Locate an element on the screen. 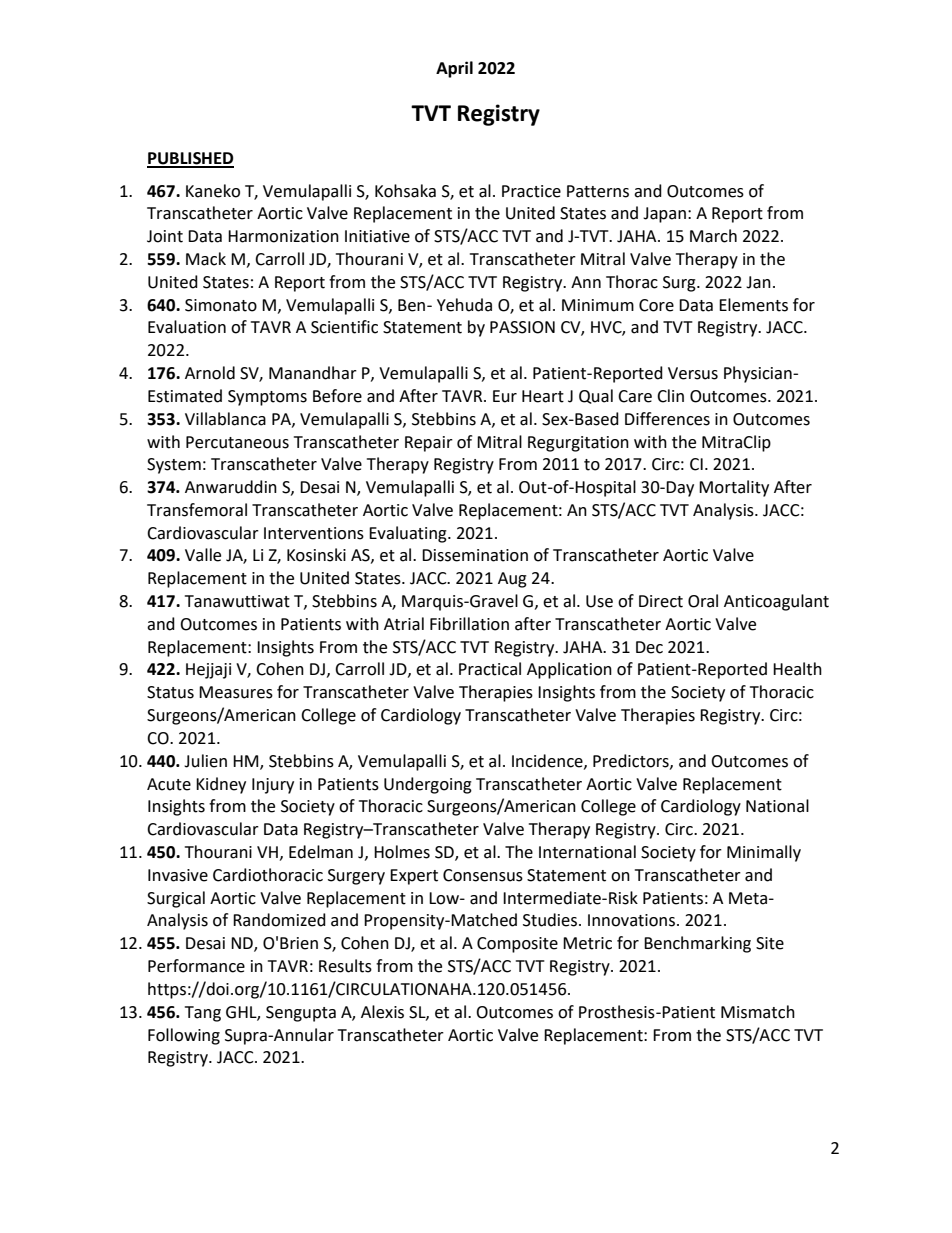 The height and width of the screenshot is (1233, 952). Anticoagulant is located at coordinates (776, 602).
